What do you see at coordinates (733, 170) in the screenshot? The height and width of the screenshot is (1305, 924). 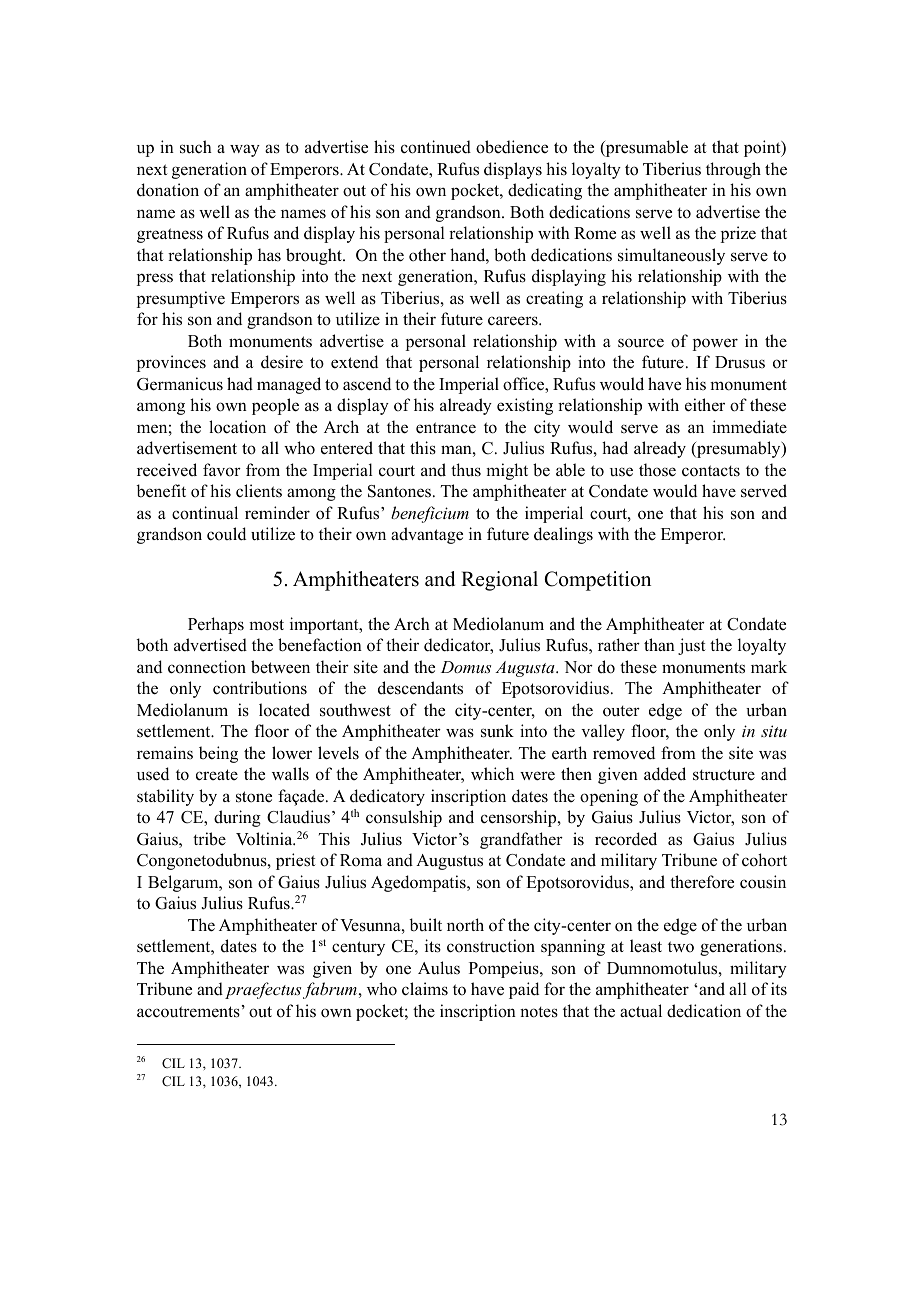 I see `through` at bounding box center [733, 170].
